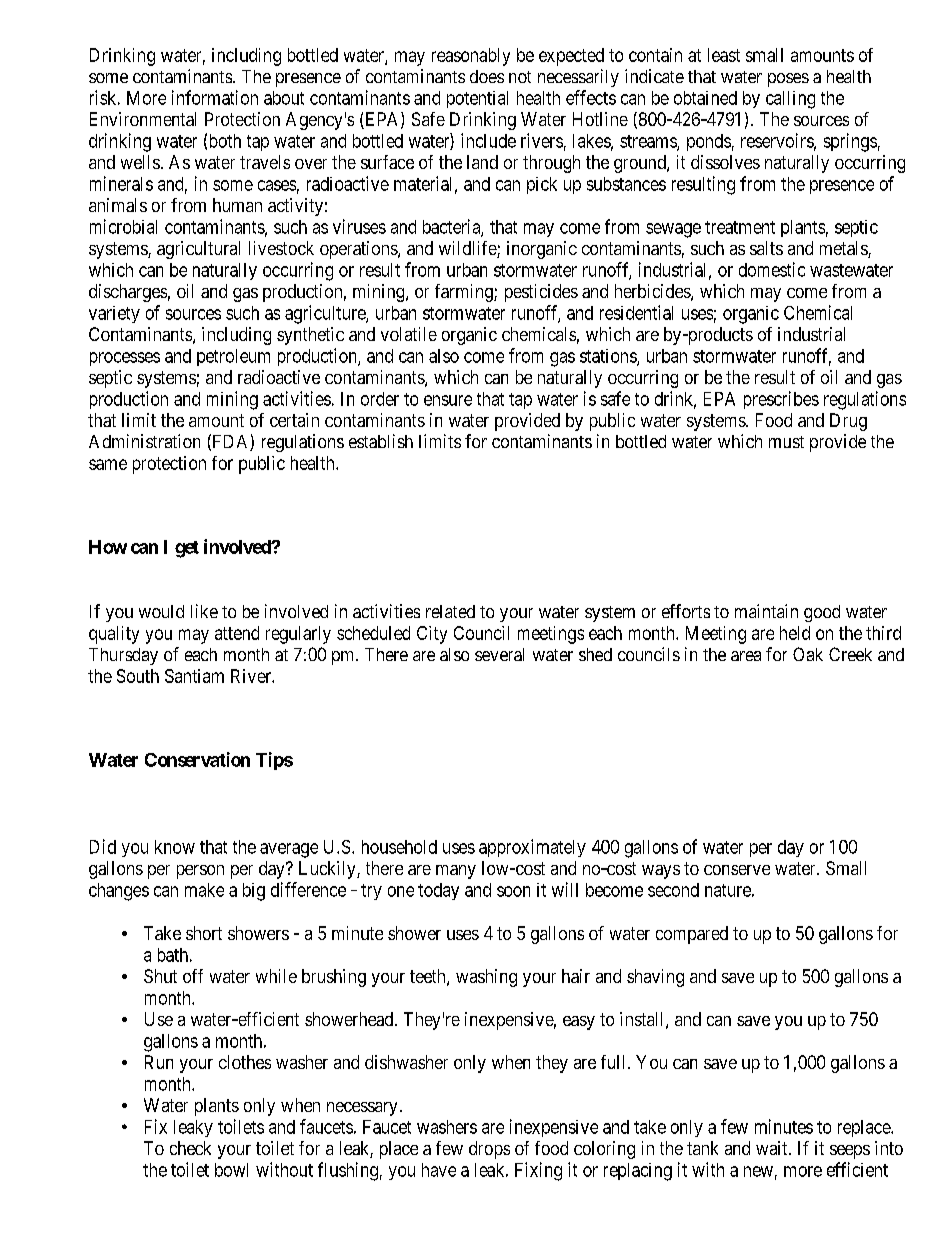 This screenshot has width=952, height=1233. Describe the element at coordinates (448, 400) in the screenshot. I see `ensure` at that location.
